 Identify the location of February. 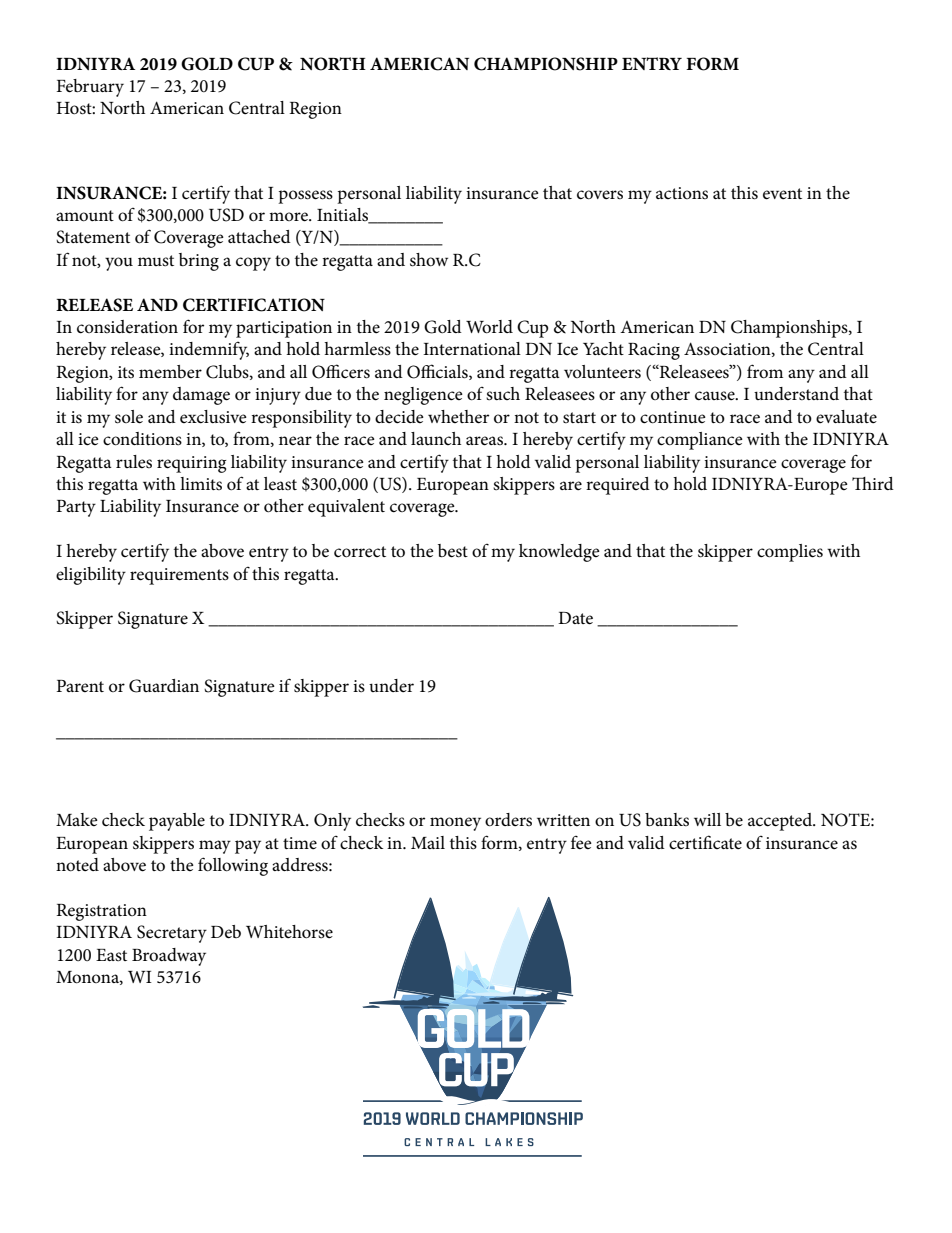
(90, 88).
